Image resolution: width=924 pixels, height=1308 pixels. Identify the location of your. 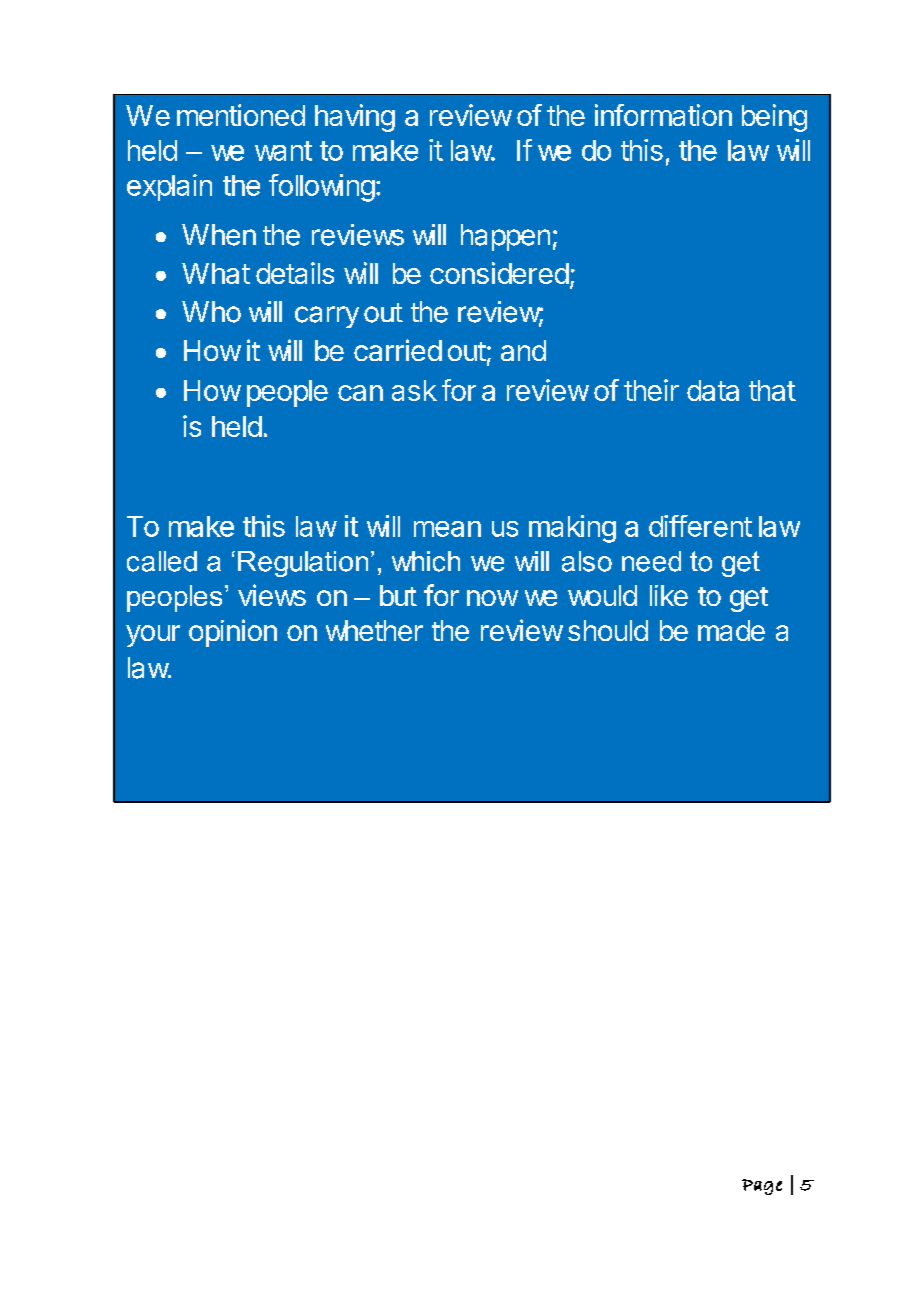
(153, 636).
